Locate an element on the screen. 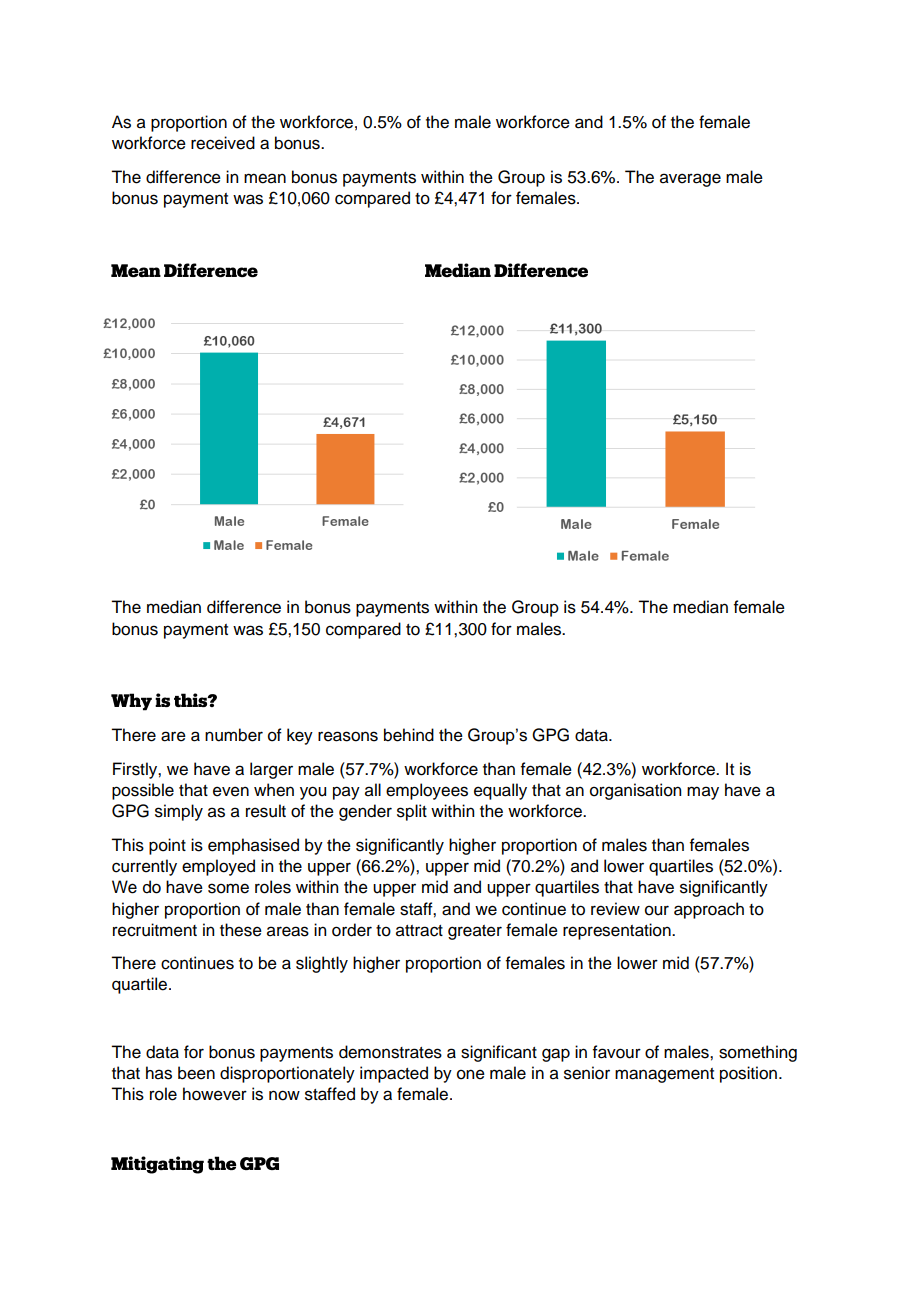  employees is located at coordinates (427, 791).
